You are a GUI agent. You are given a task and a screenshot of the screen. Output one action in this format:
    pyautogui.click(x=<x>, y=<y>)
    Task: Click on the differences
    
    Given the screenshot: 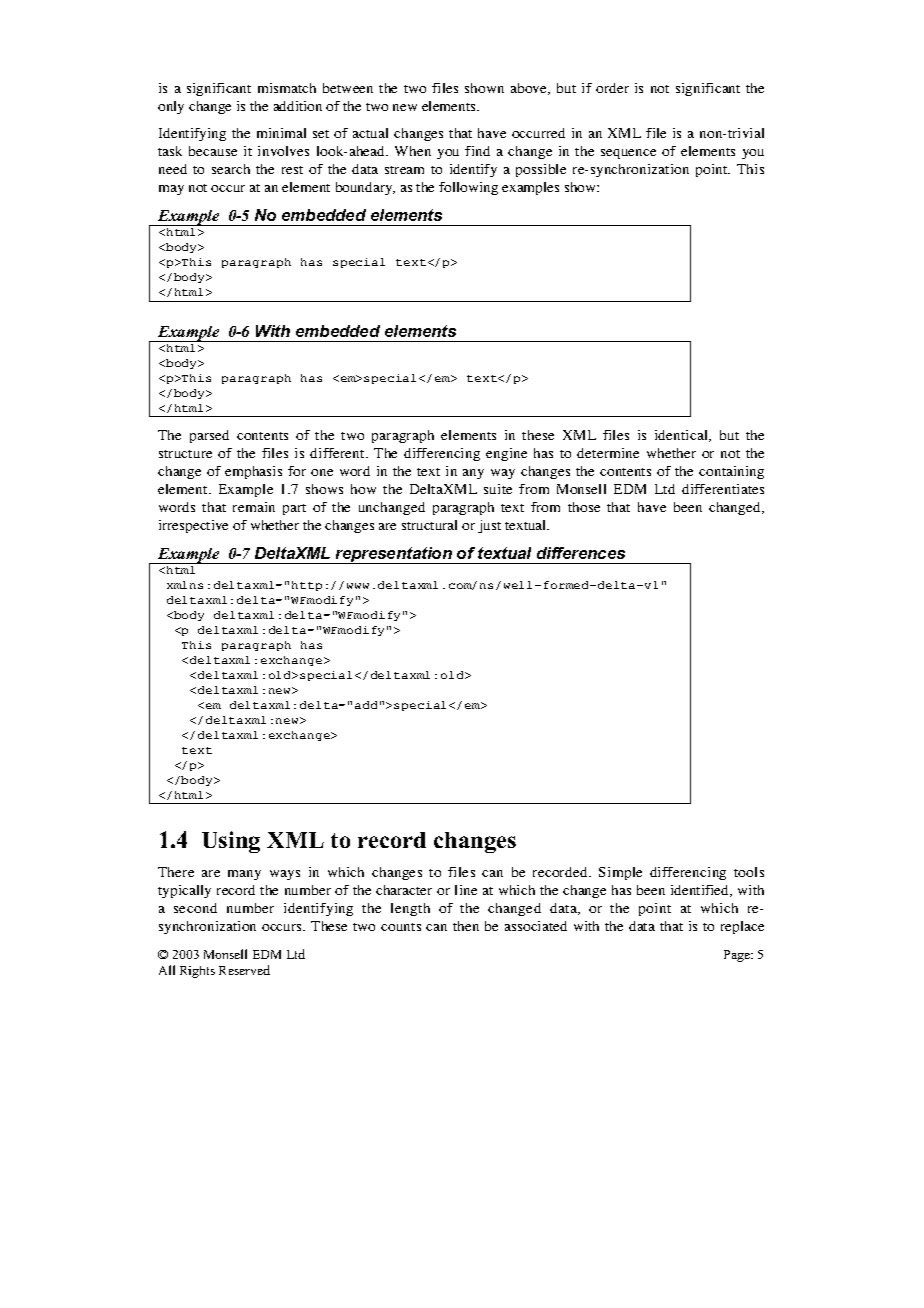 What is the action you would take?
    pyautogui.click(x=581, y=553)
